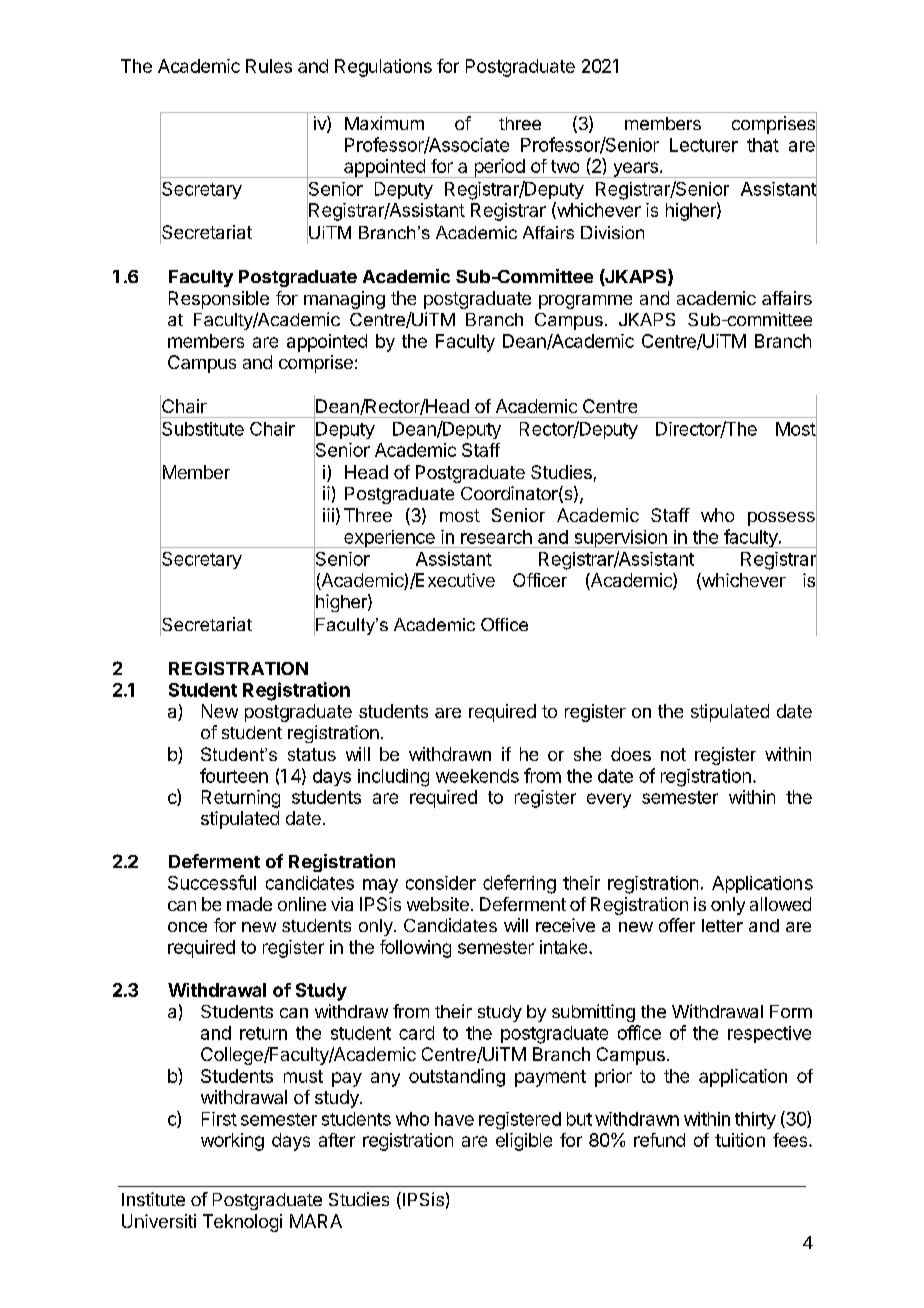 This page has width=924, height=1308. What do you see at coordinates (673, 754) in the page?
I see `not` at bounding box center [673, 754].
